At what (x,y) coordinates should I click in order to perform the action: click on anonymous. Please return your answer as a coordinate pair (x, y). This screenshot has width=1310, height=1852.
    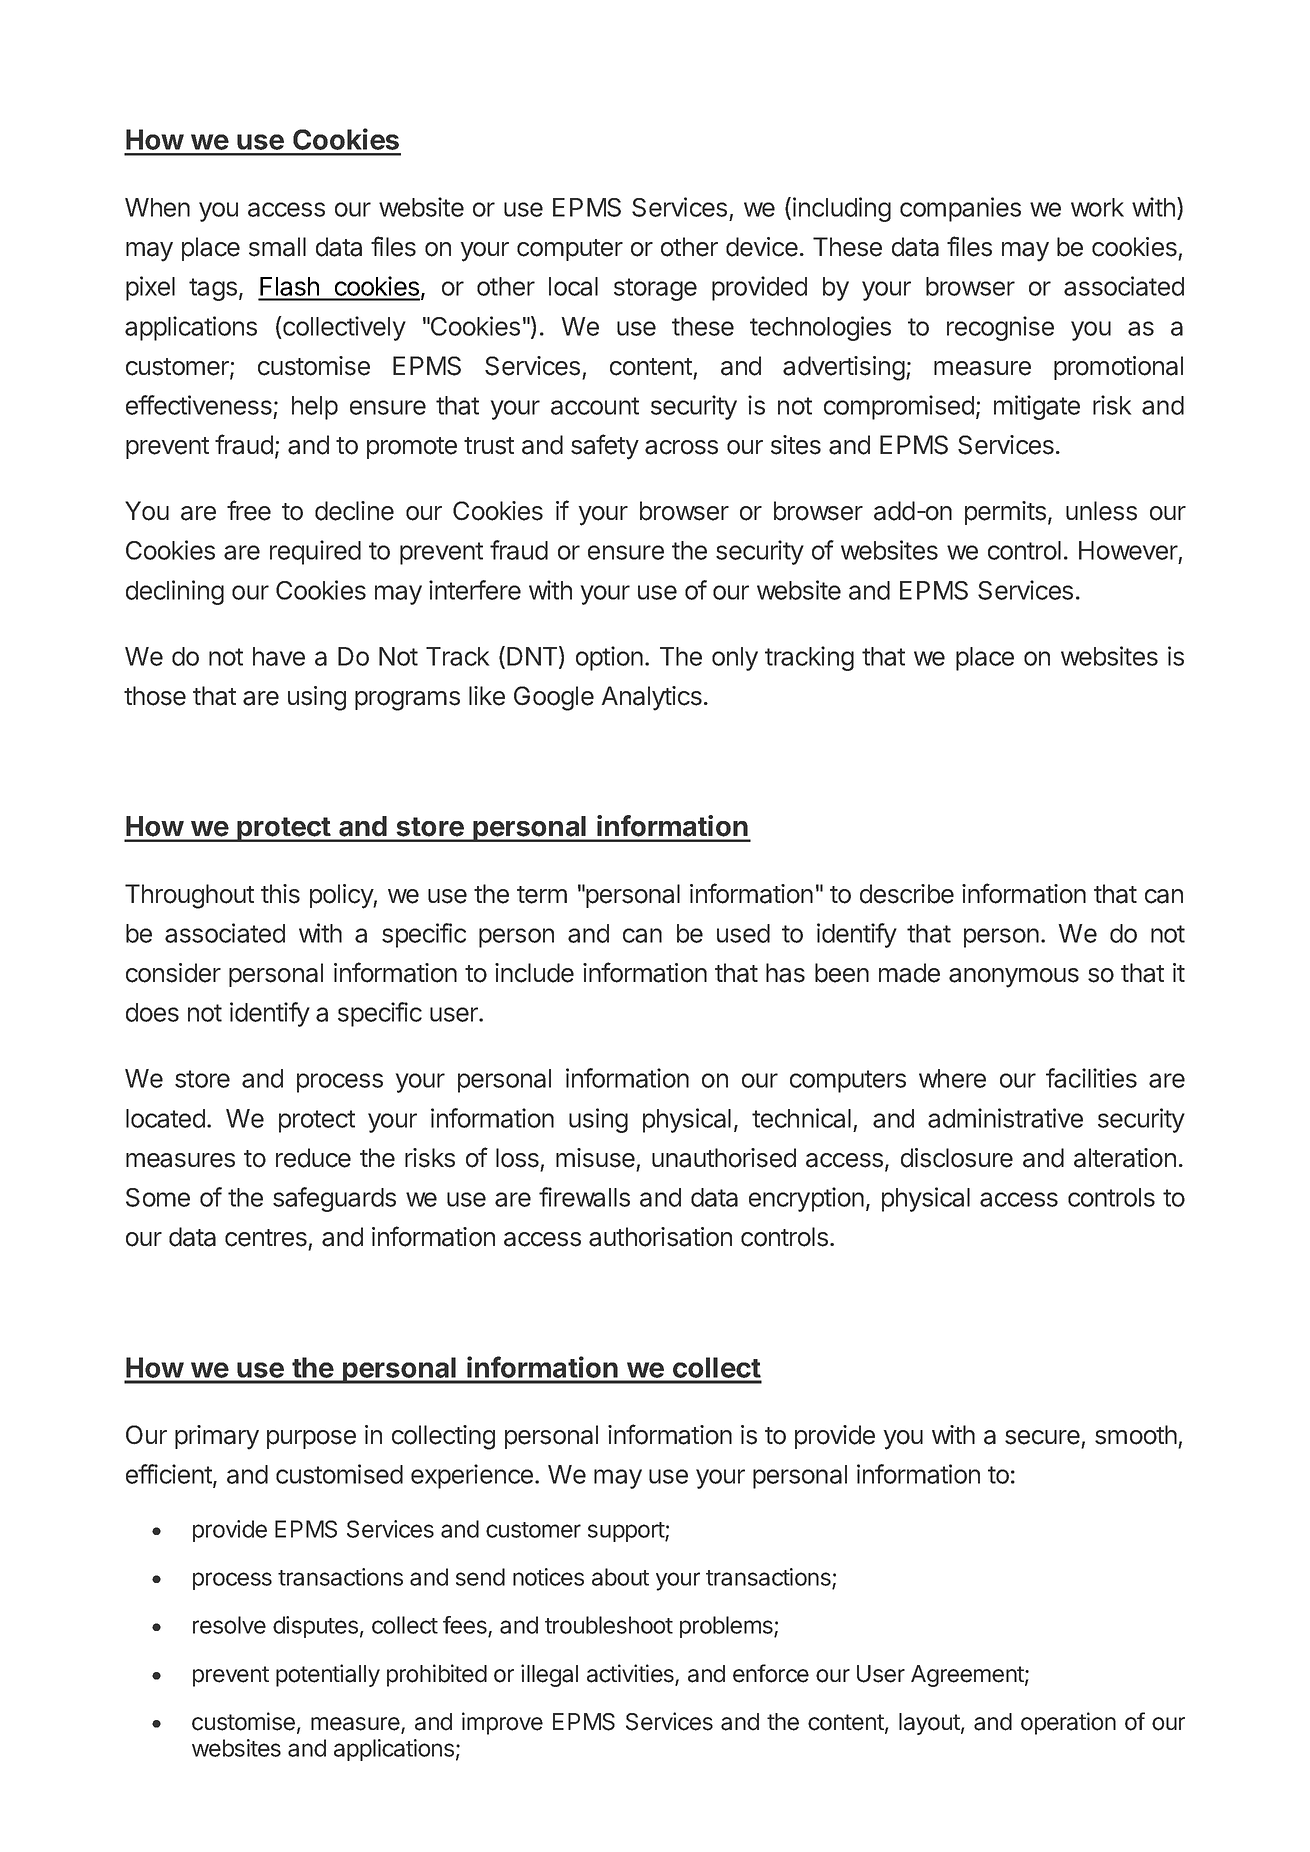
    Looking at the image, I should click on (1014, 978).
